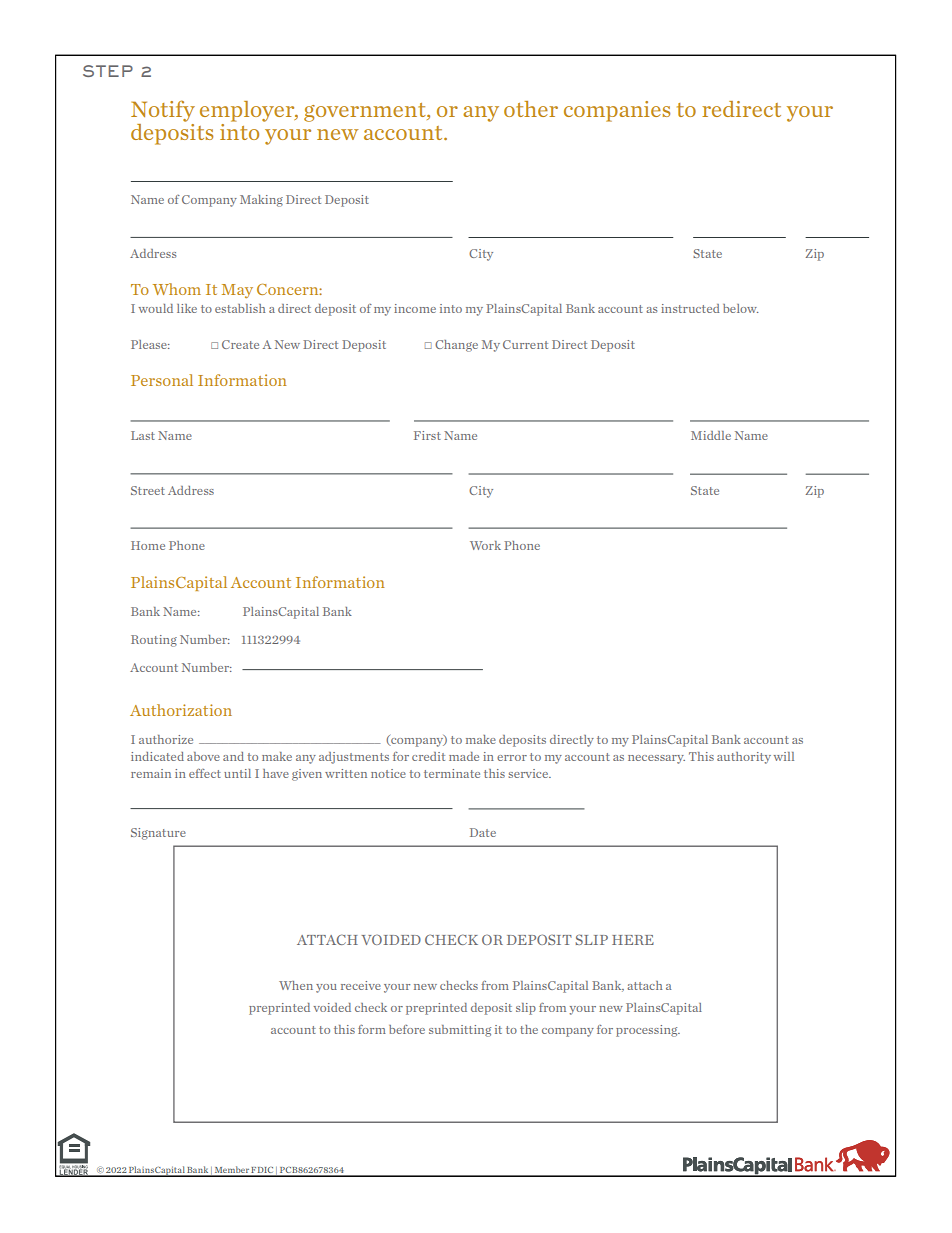 The height and width of the page is (1233, 952). Describe the element at coordinates (427, 435) in the page. I see `First` at that location.
